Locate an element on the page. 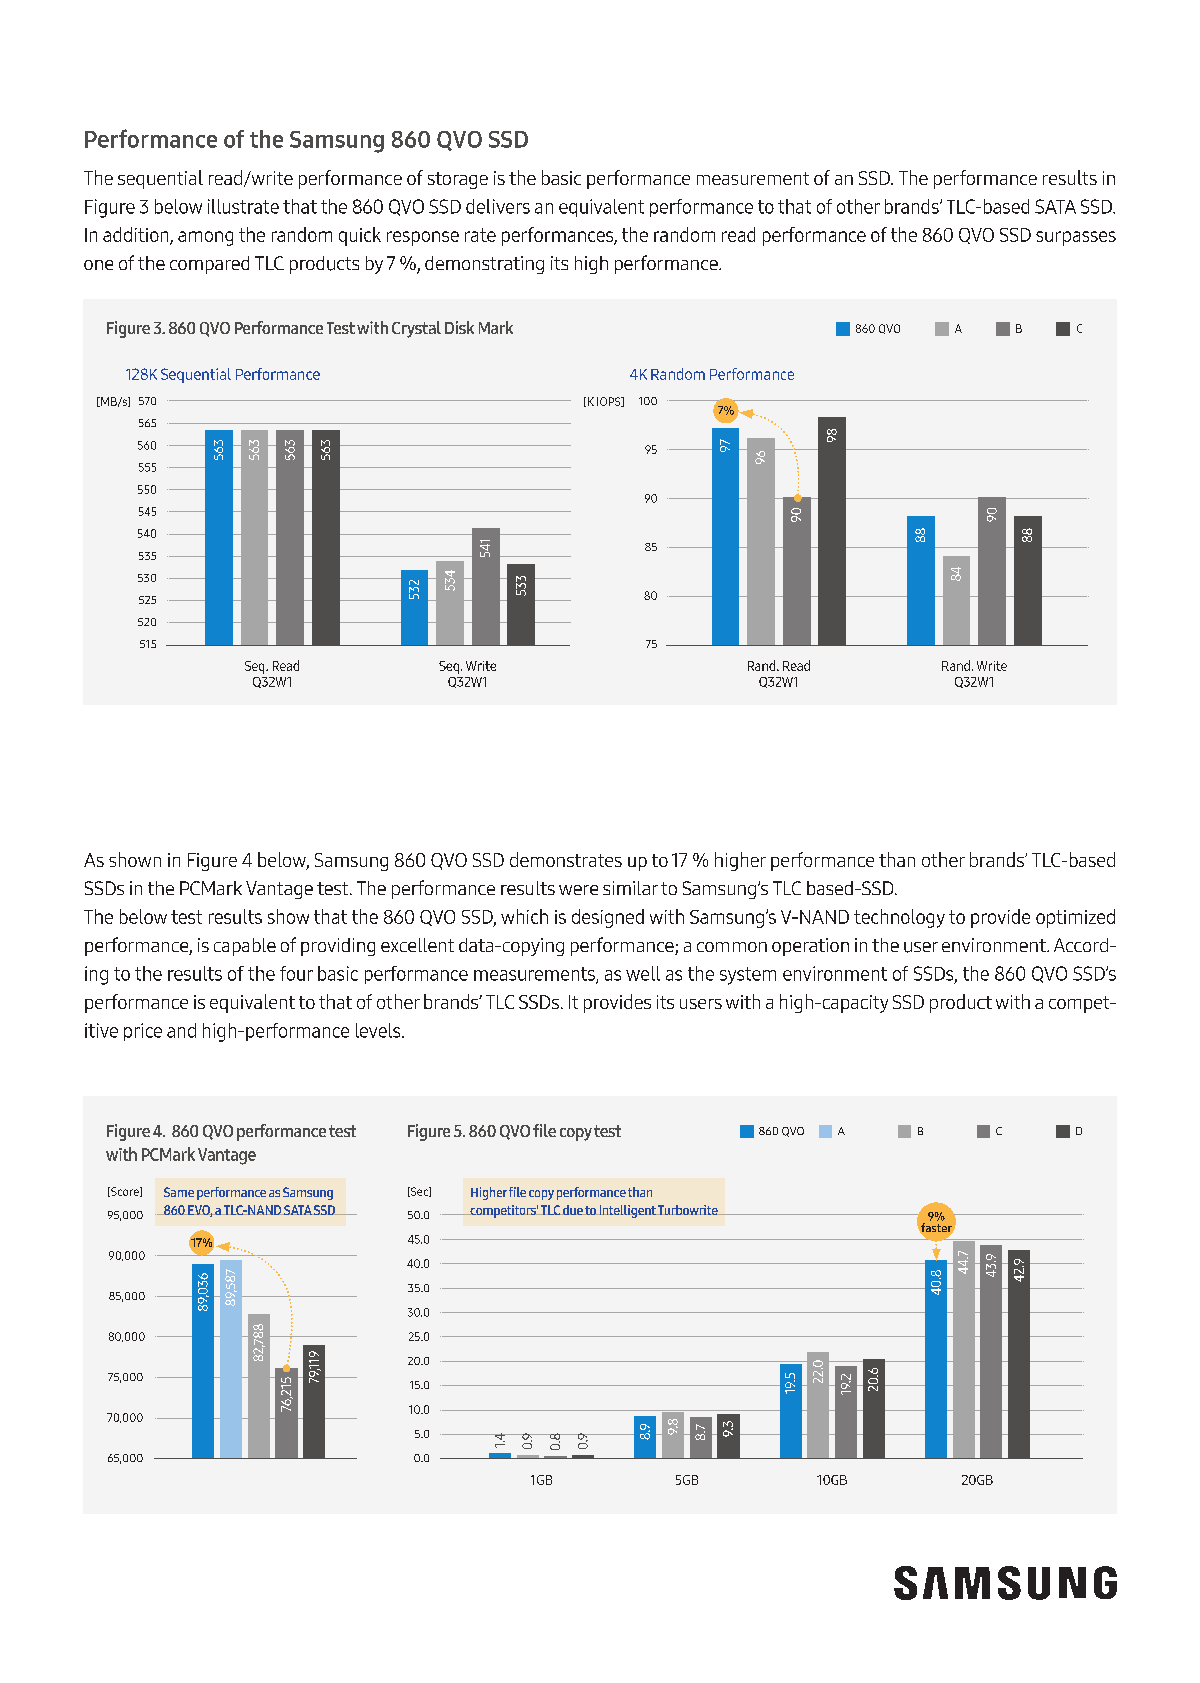 The height and width of the page is (1683, 1200). similar is located at coordinates (630, 888).
